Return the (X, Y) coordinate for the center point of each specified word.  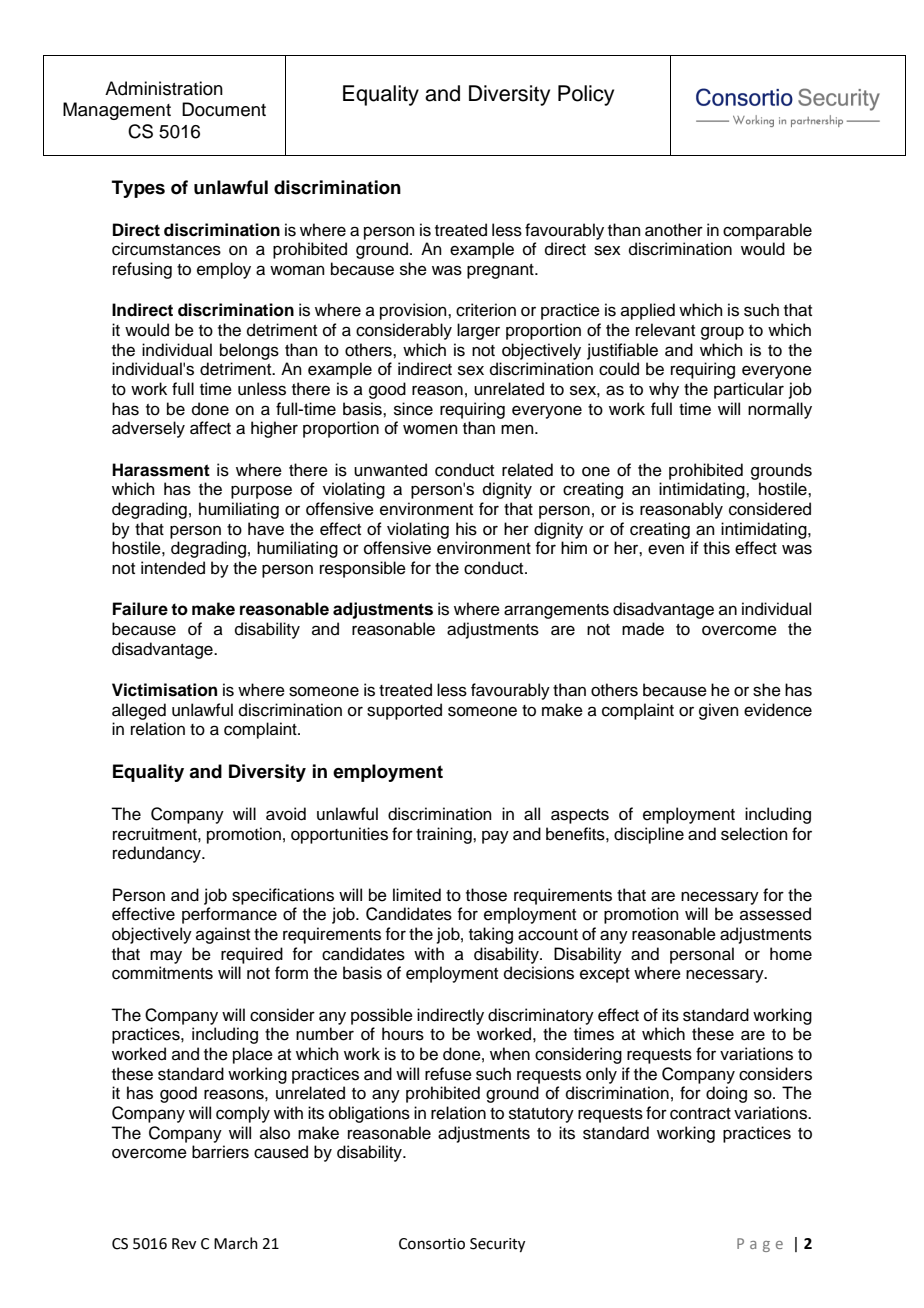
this (716, 548)
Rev (184, 1244)
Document (224, 109)
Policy (586, 95)
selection (754, 834)
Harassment (161, 470)
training (445, 835)
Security (497, 1245)
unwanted (390, 470)
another (674, 230)
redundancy (158, 854)
